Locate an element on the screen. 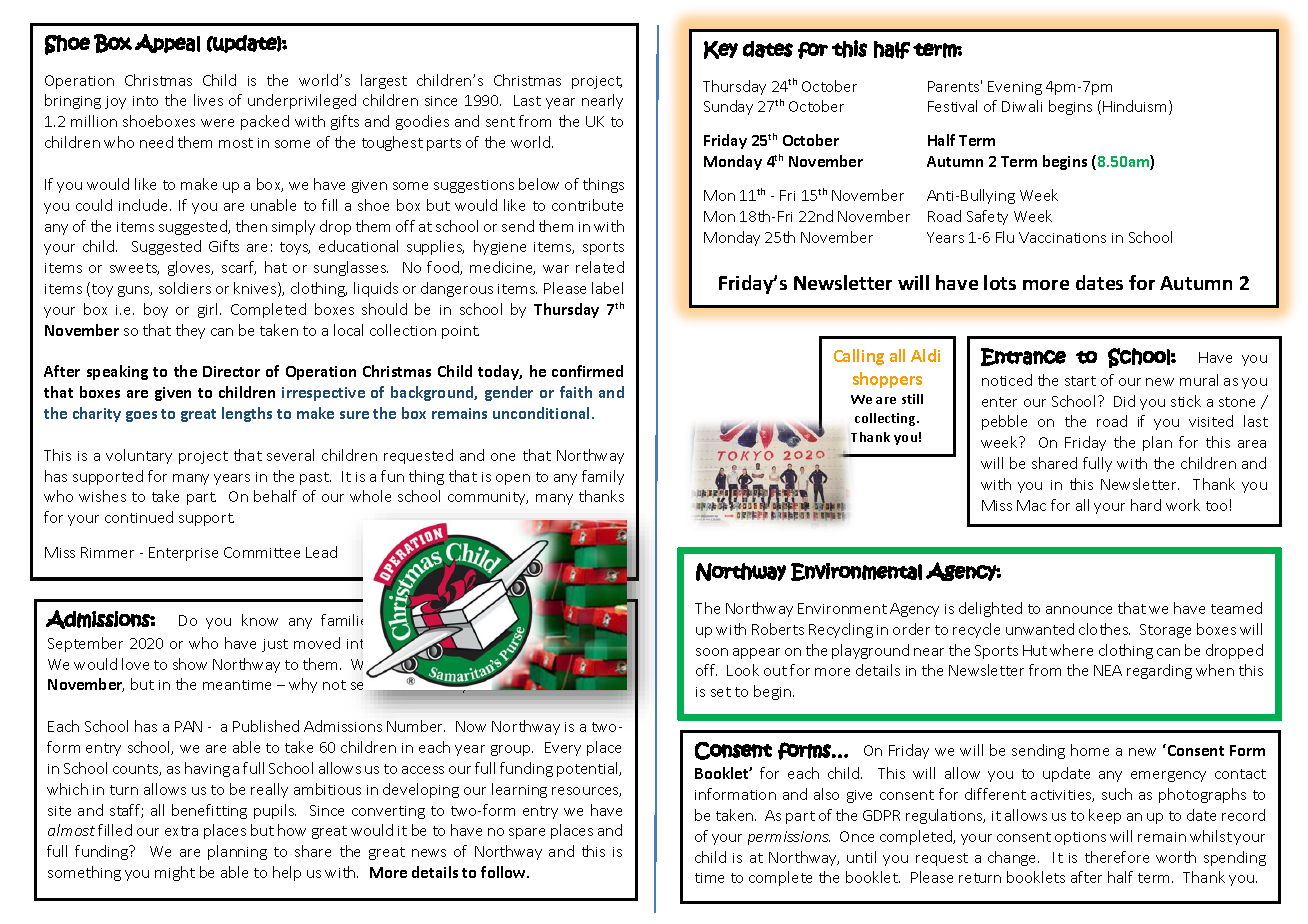 The image size is (1308, 924). show is located at coordinates (190, 664).
